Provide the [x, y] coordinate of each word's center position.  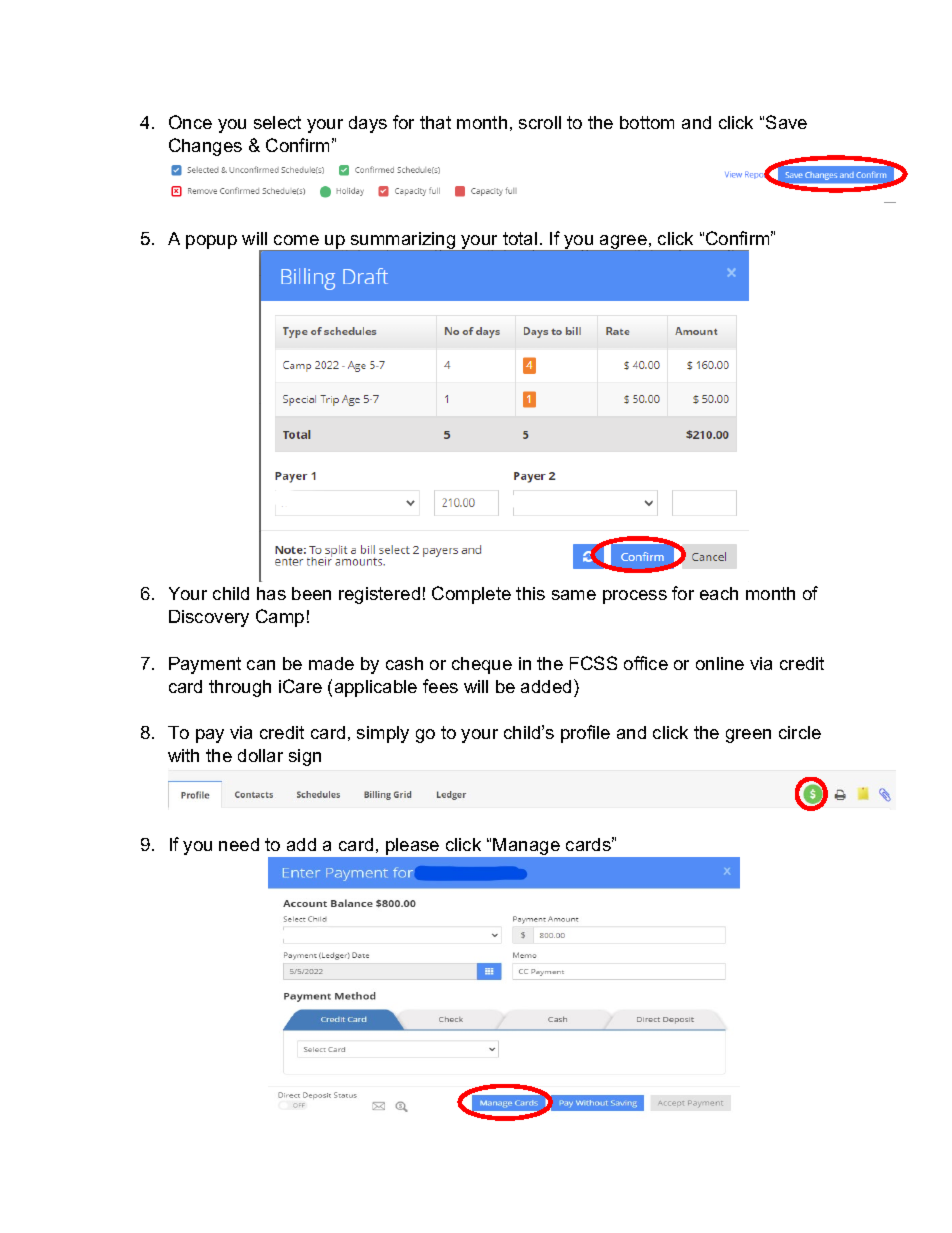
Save [786, 122]
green [748, 736]
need [239, 844]
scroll [540, 122]
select [277, 122]
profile [585, 734]
